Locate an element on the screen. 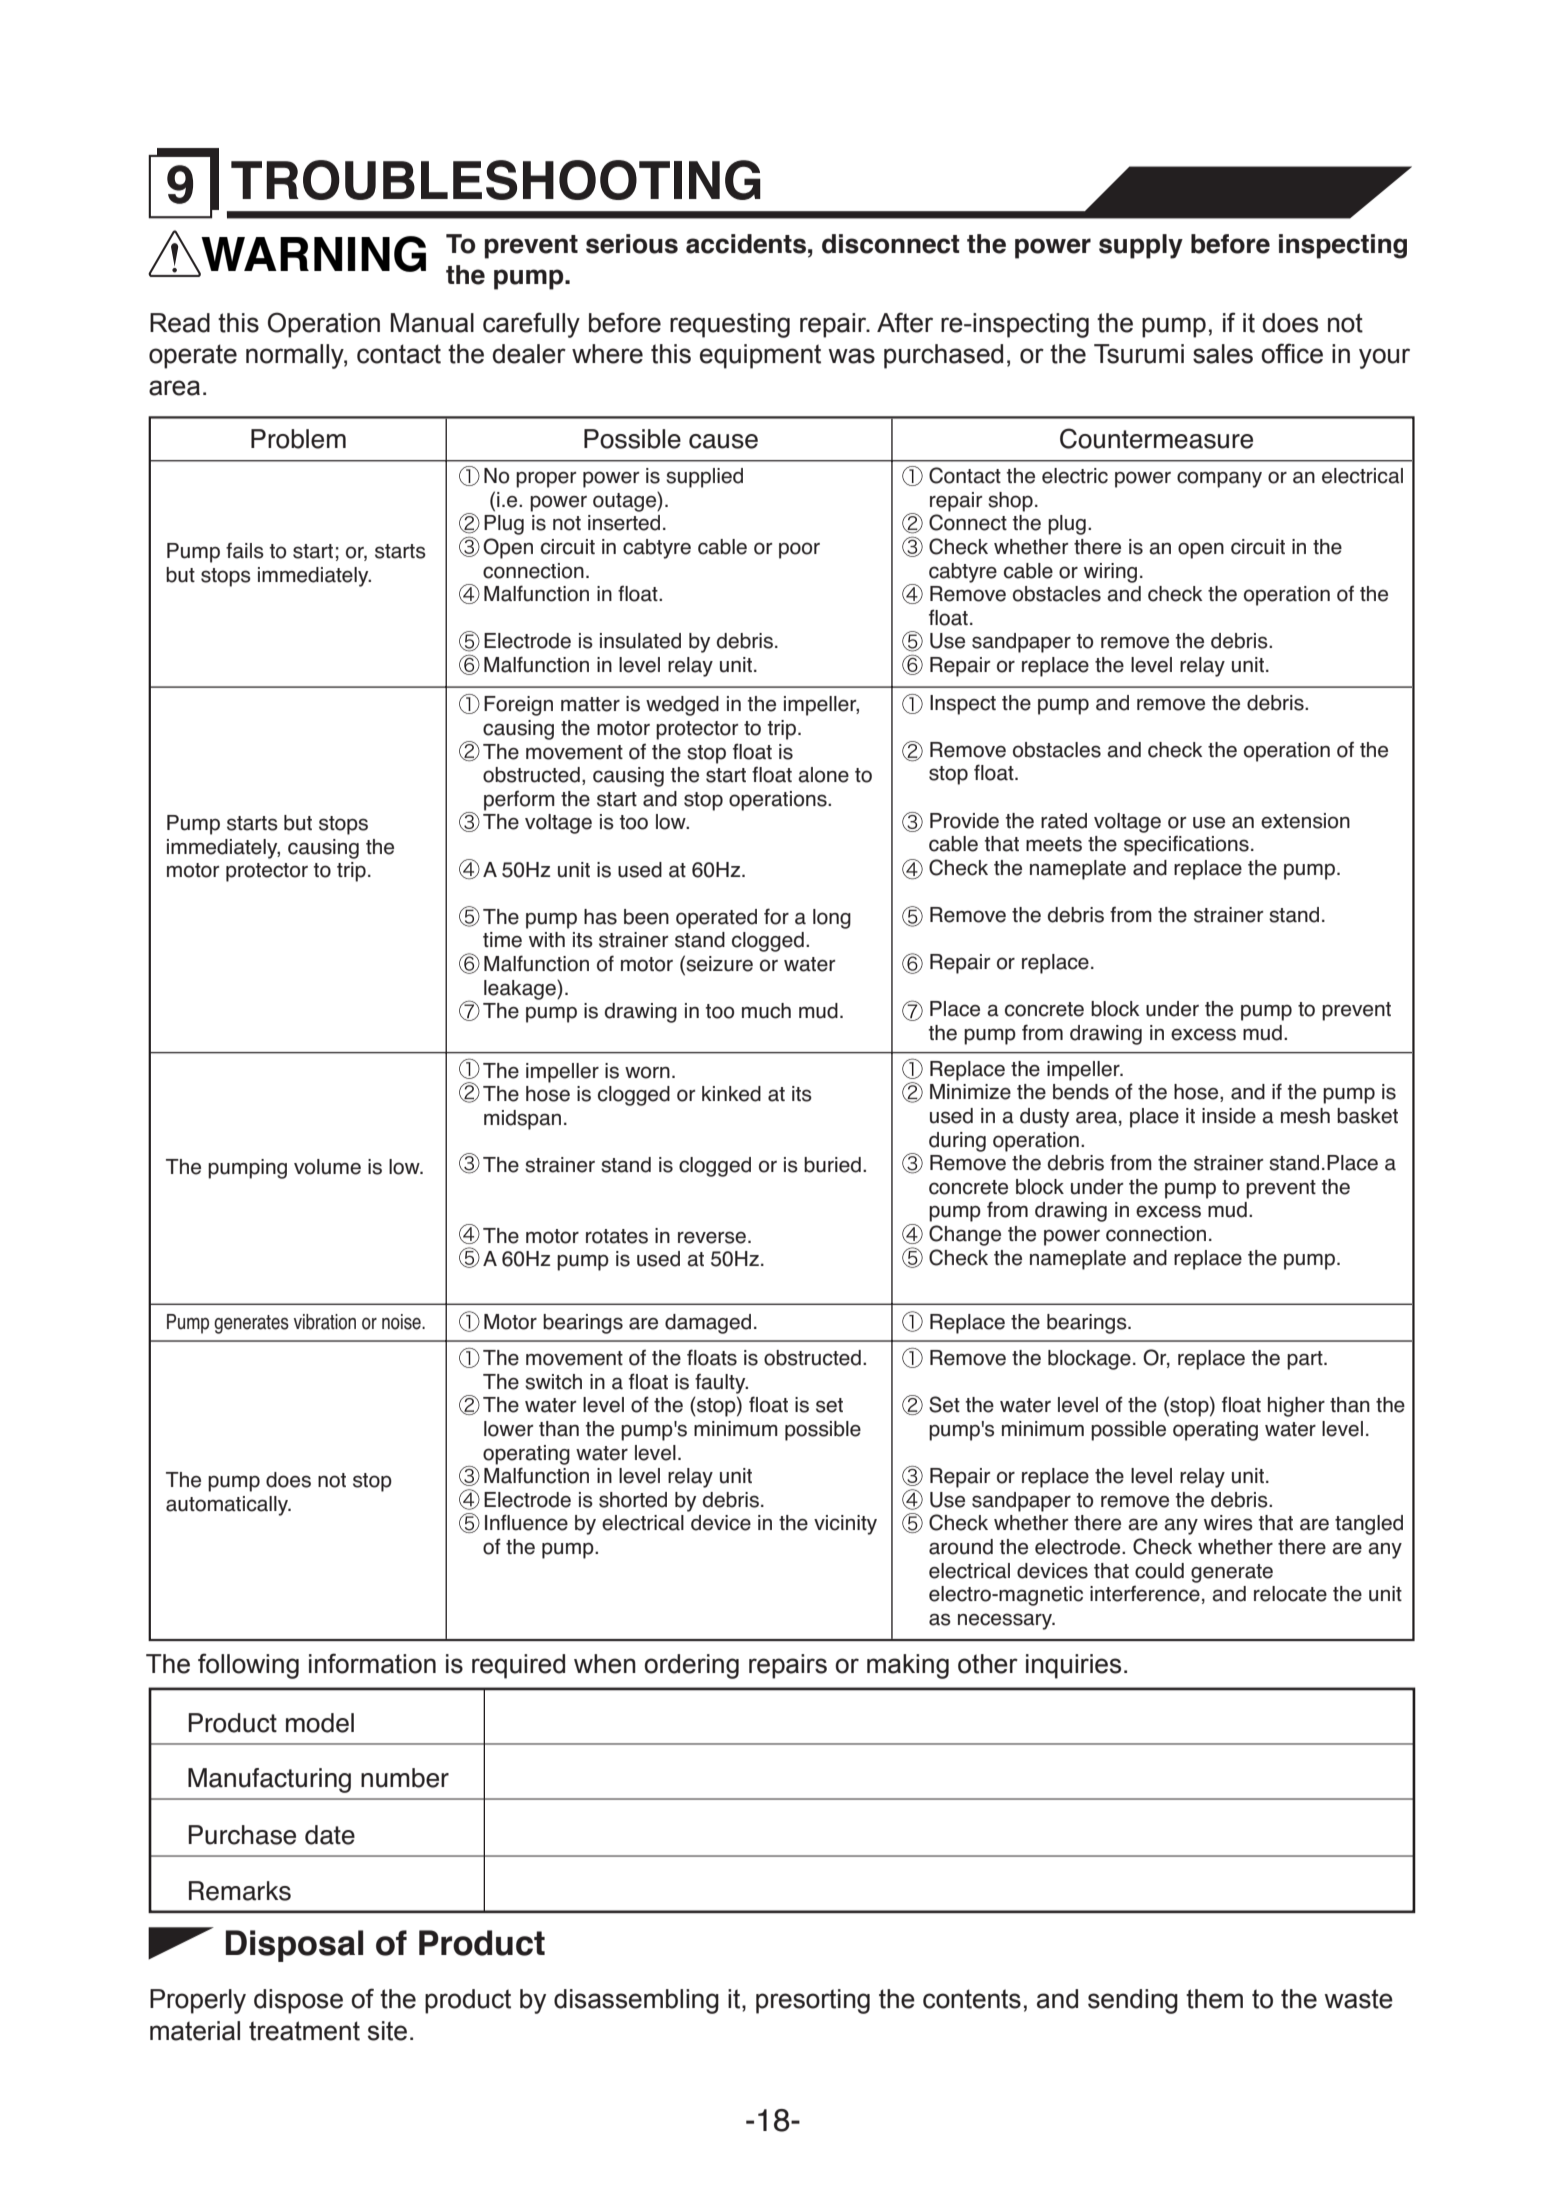 The height and width of the screenshot is (2208, 1561). wires is located at coordinates (1228, 1523).
